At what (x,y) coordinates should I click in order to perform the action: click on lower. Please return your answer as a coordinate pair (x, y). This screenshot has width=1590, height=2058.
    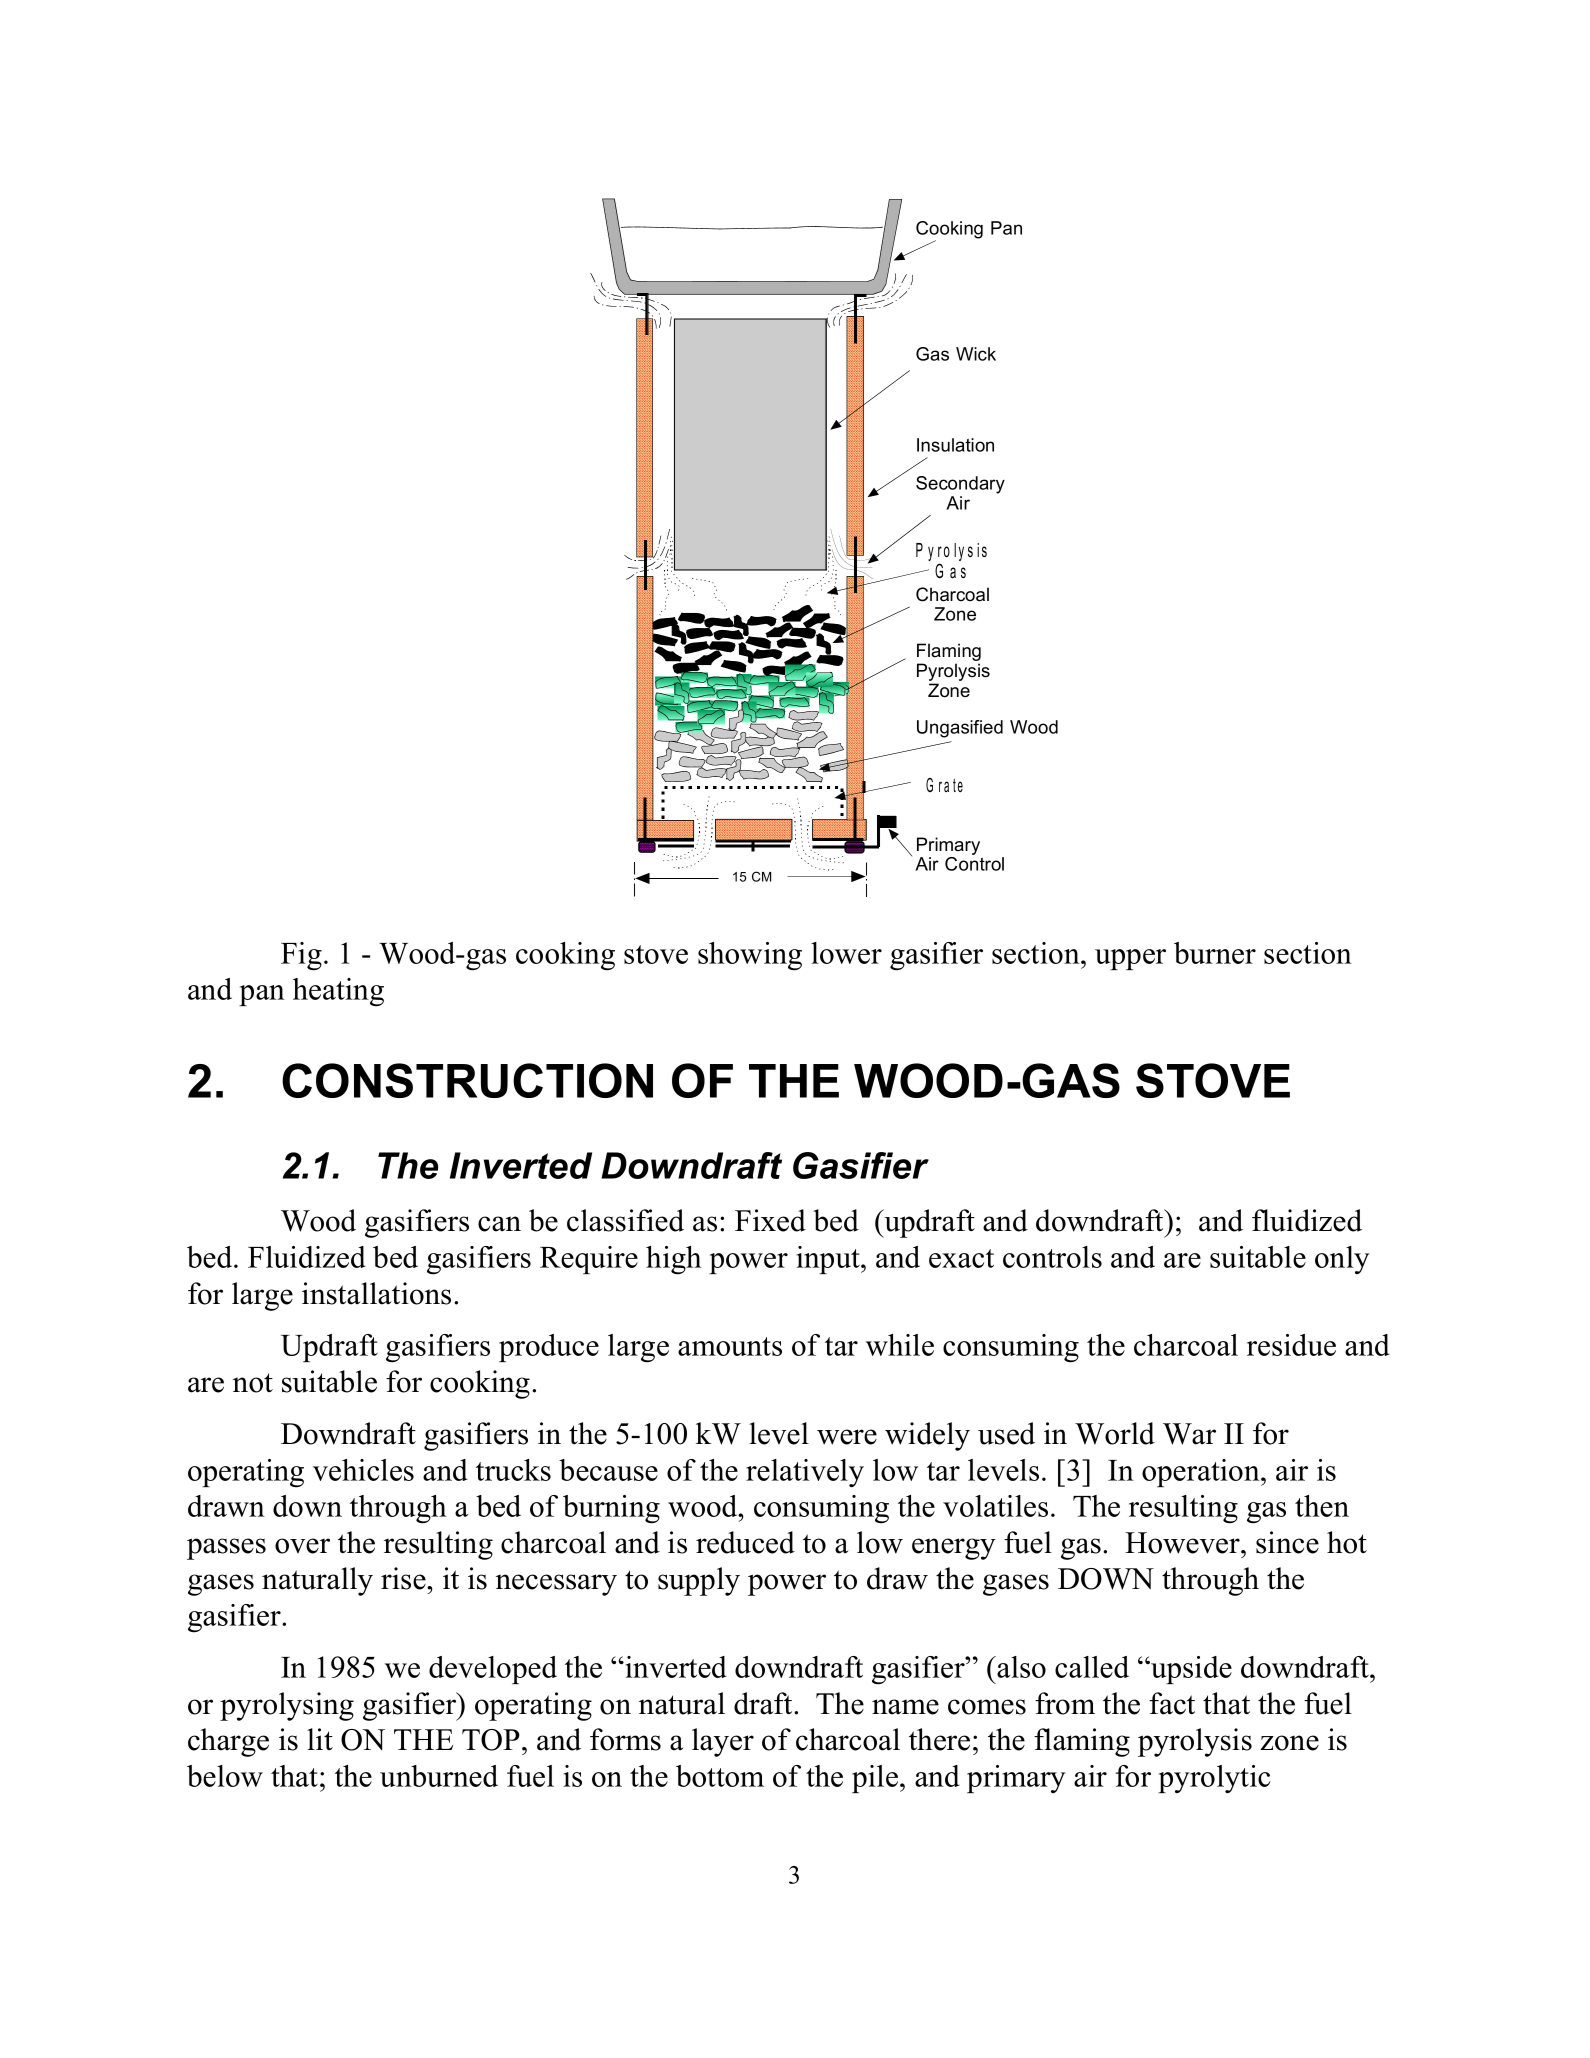
    Looking at the image, I should click on (846, 953).
